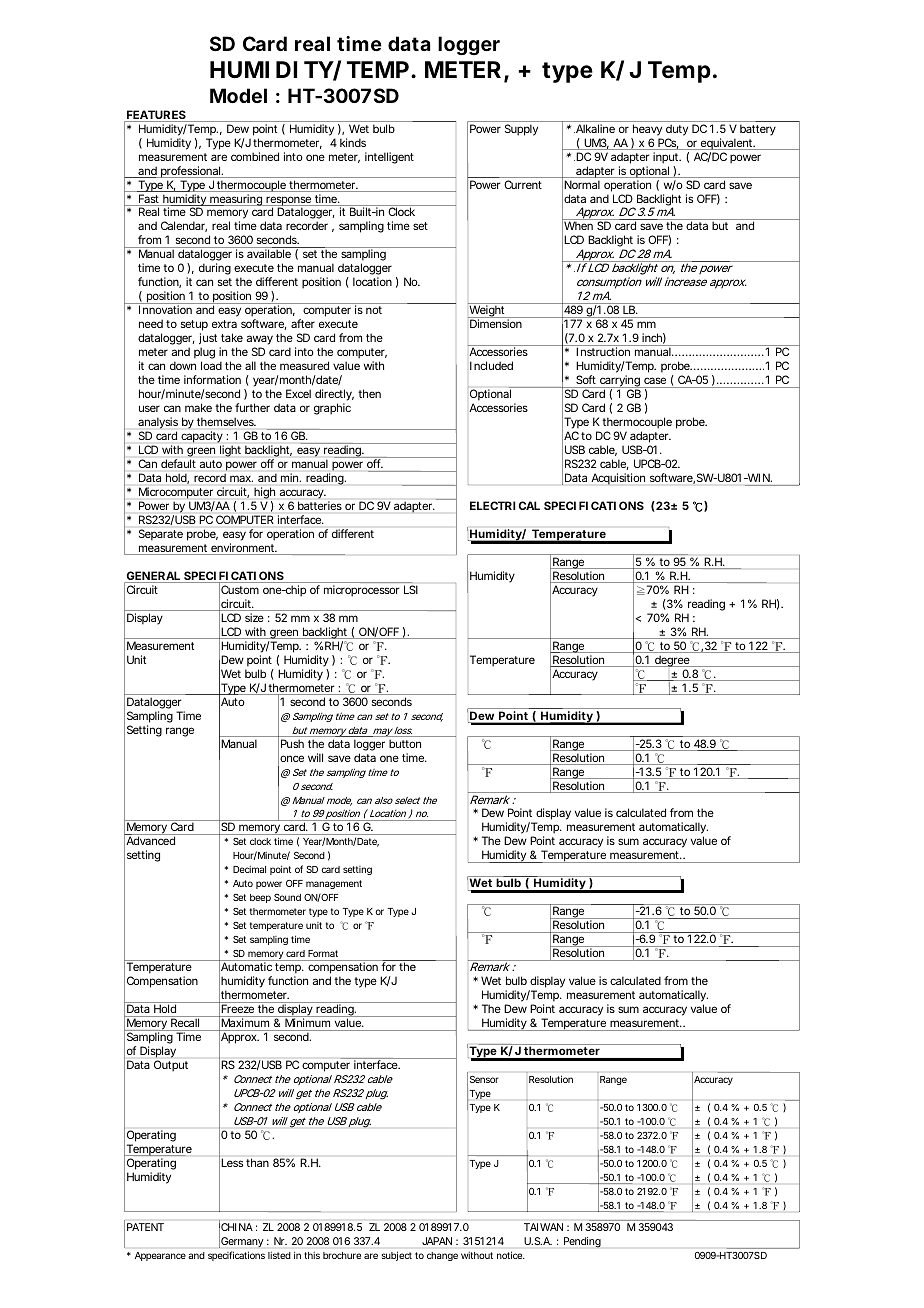 Image resolution: width=924 pixels, height=1308 pixels. What do you see at coordinates (543, 1227) in the document?
I see `TAIWAN` at bounding box center [543, 1227].
